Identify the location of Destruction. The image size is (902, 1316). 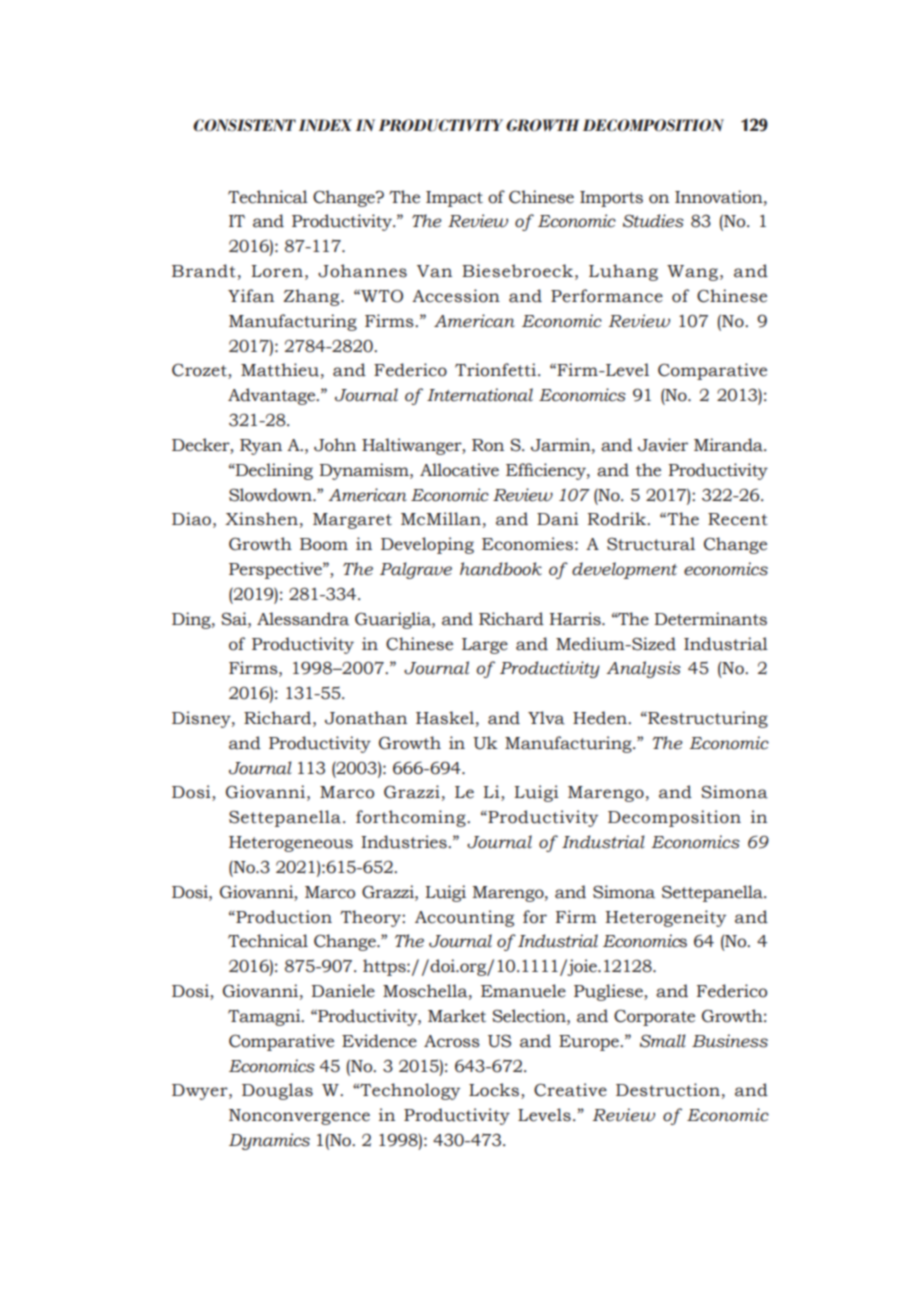
(668, 1090).
